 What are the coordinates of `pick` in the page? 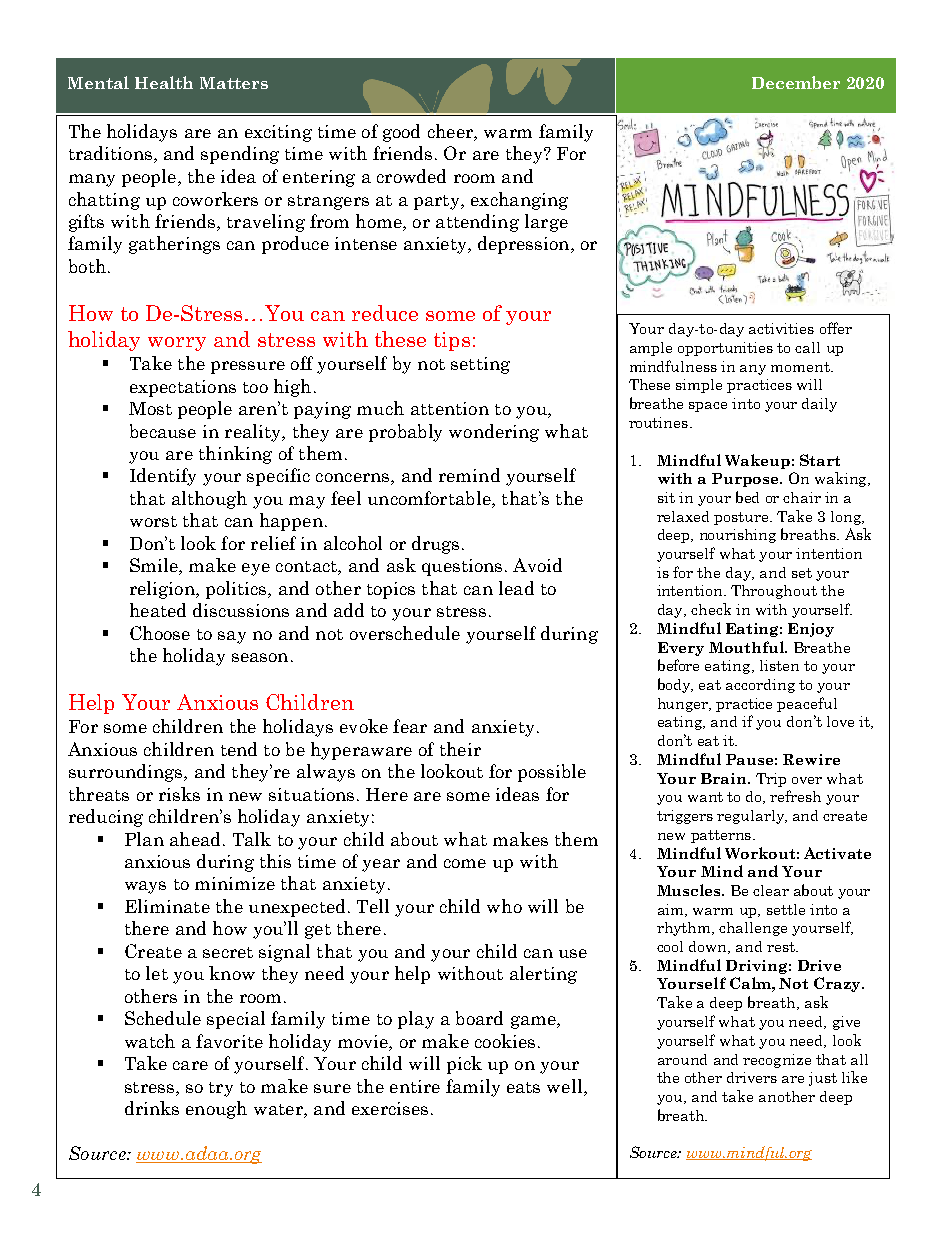 It's located at (464, 1065).
